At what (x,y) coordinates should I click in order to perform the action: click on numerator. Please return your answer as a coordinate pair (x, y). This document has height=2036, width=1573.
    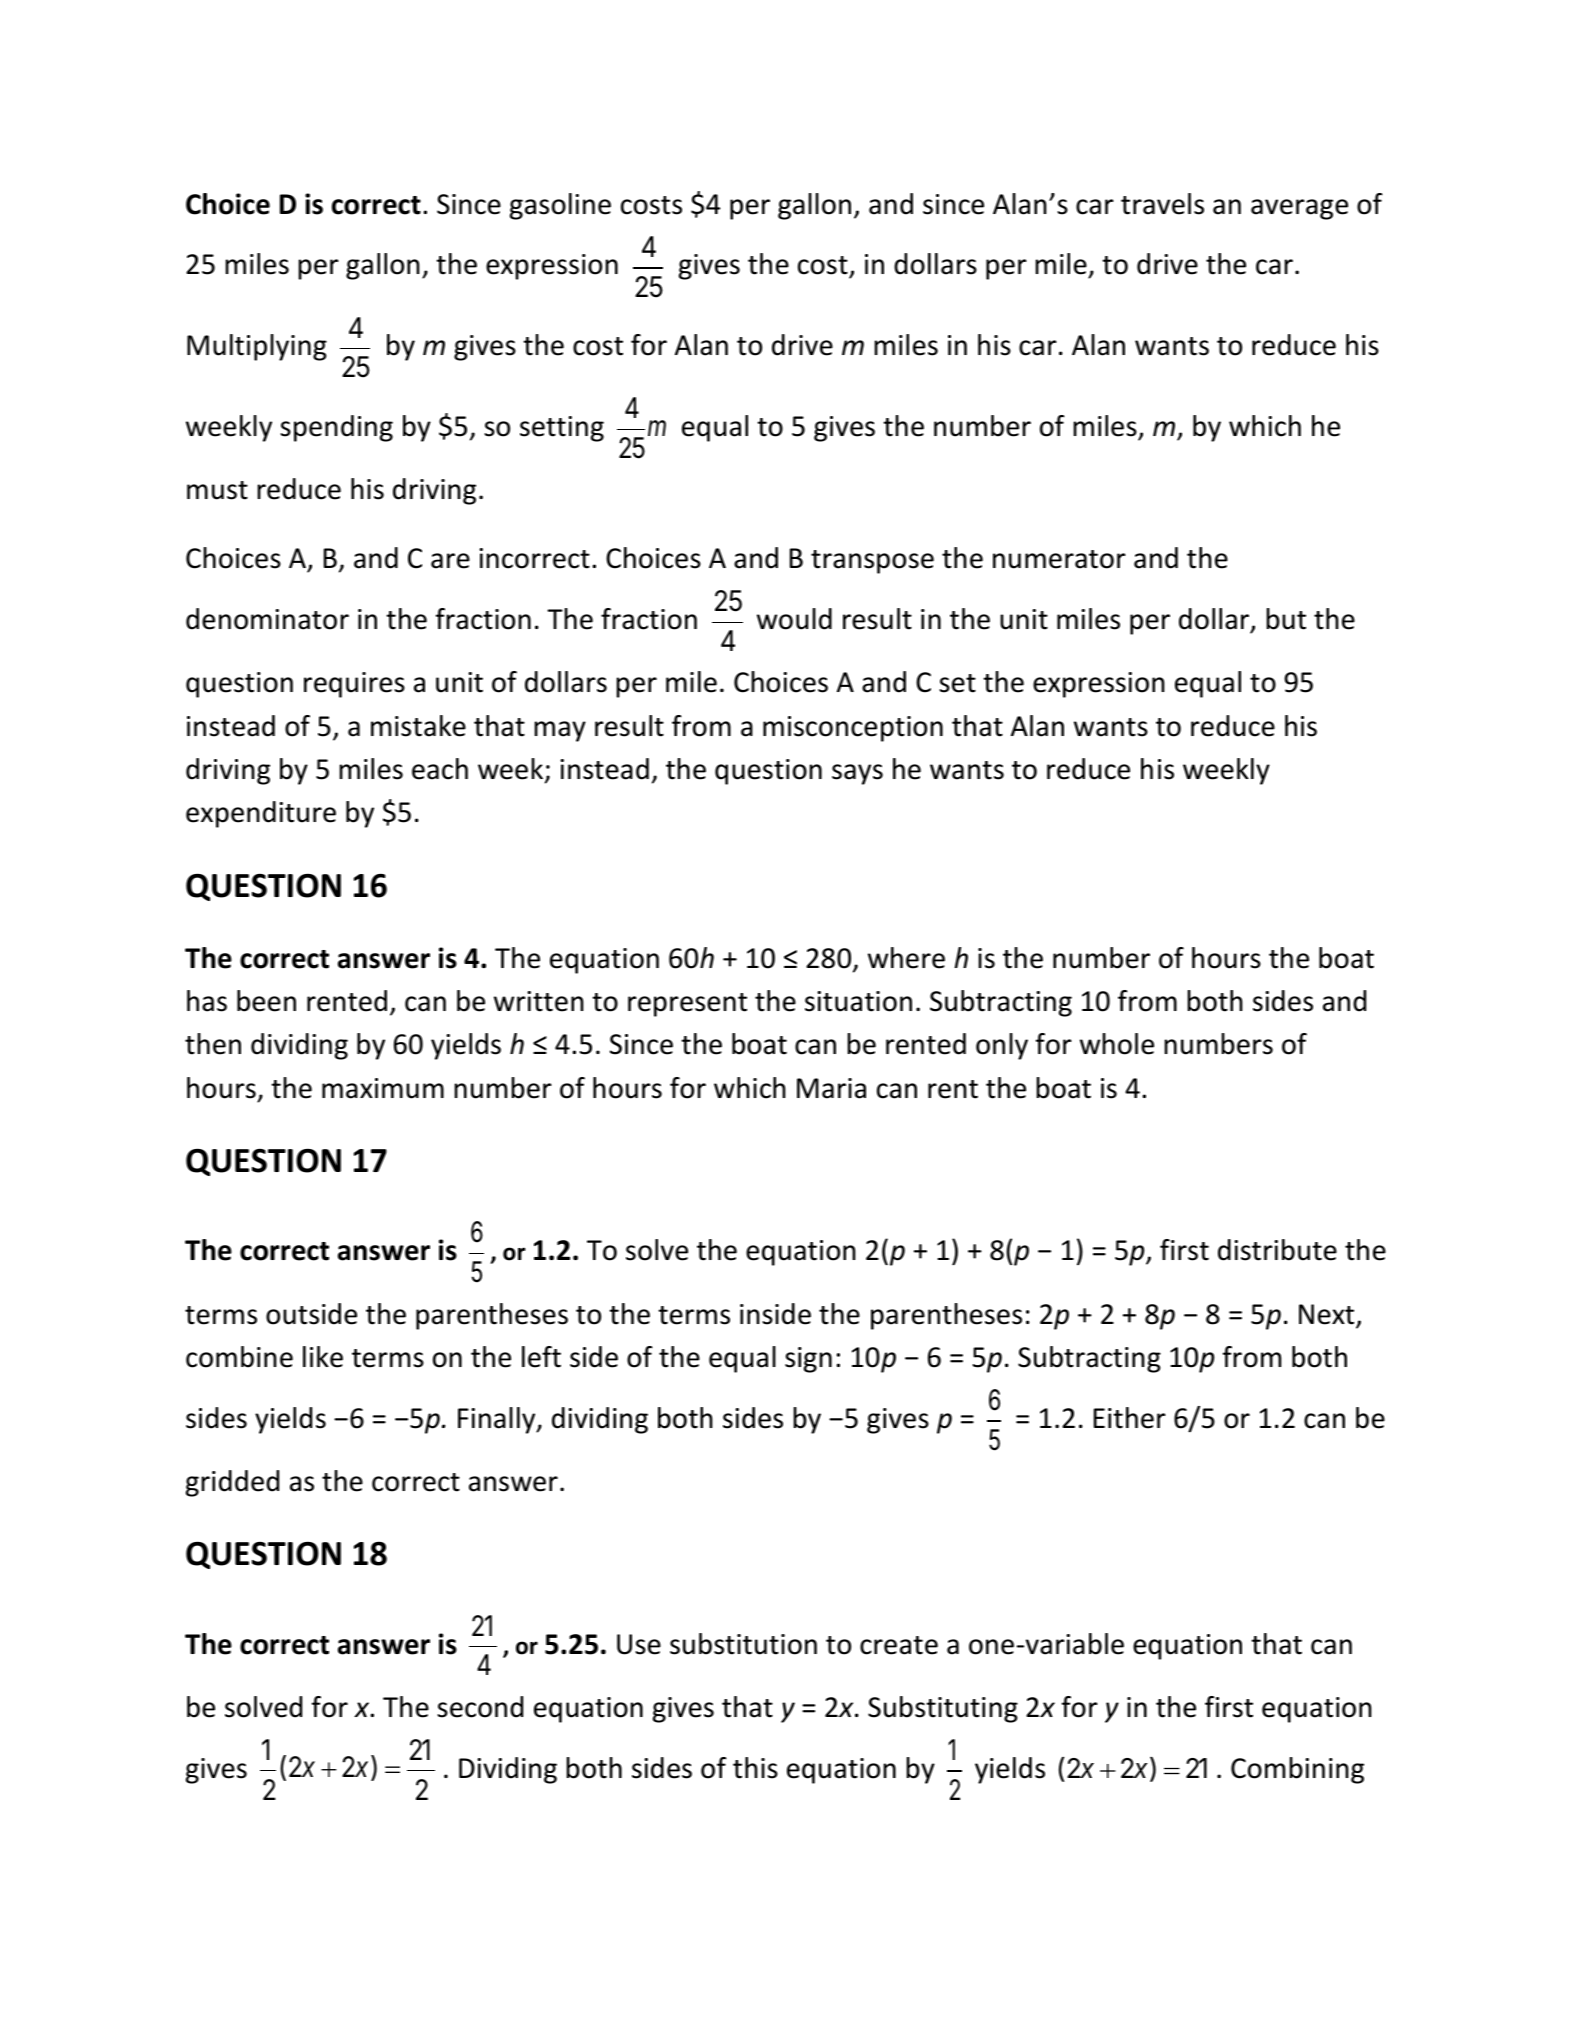
    Looking at the image, I should click on (1059, 559).
